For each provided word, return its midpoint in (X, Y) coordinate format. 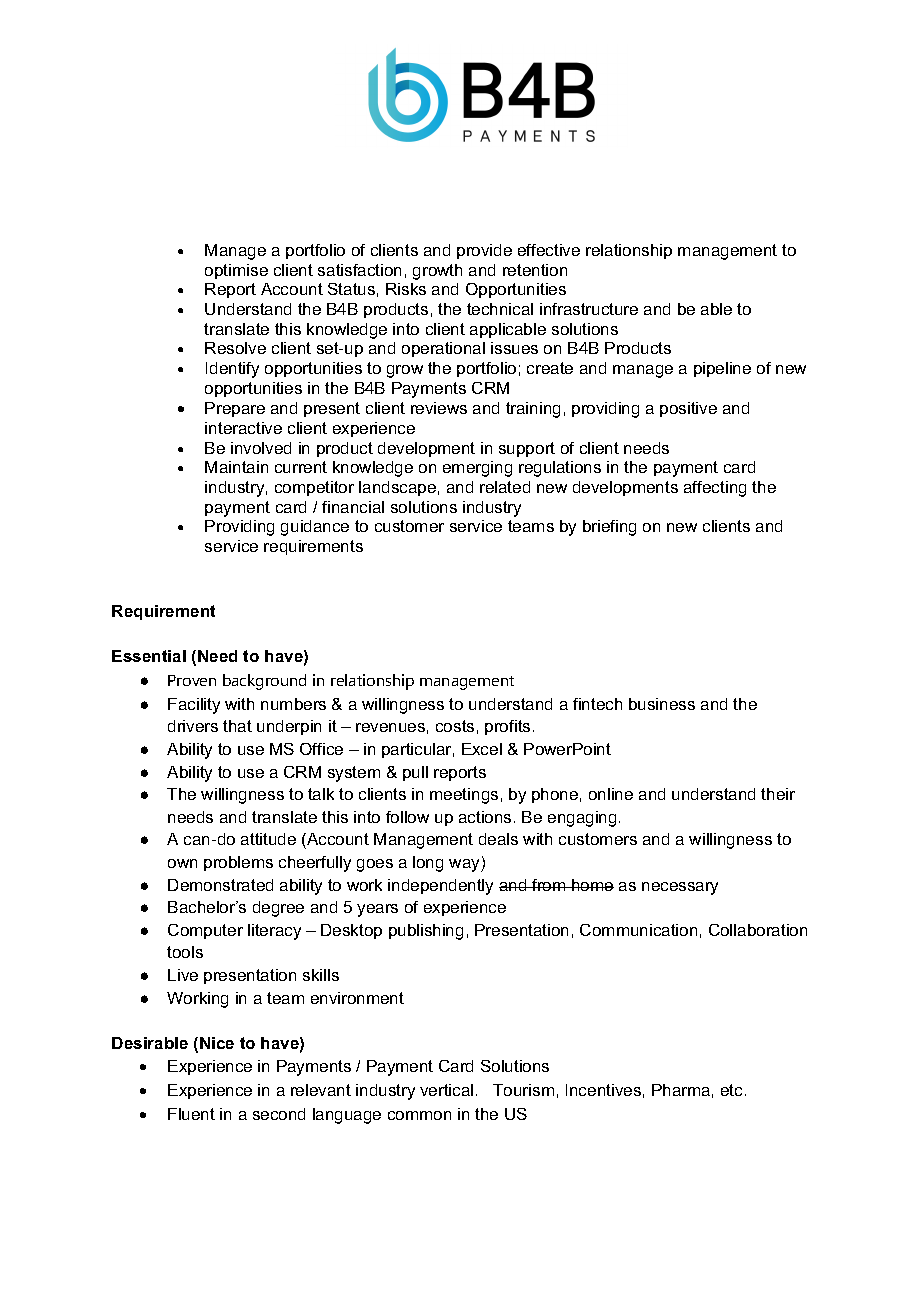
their (778, 794)
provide (484, 251)
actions (485, 817)
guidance (315, 528)
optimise (236, 271)
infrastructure (589, 309)
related (505, 487)
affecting (715, 489)
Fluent (191, 1114)
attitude (268, 839)
